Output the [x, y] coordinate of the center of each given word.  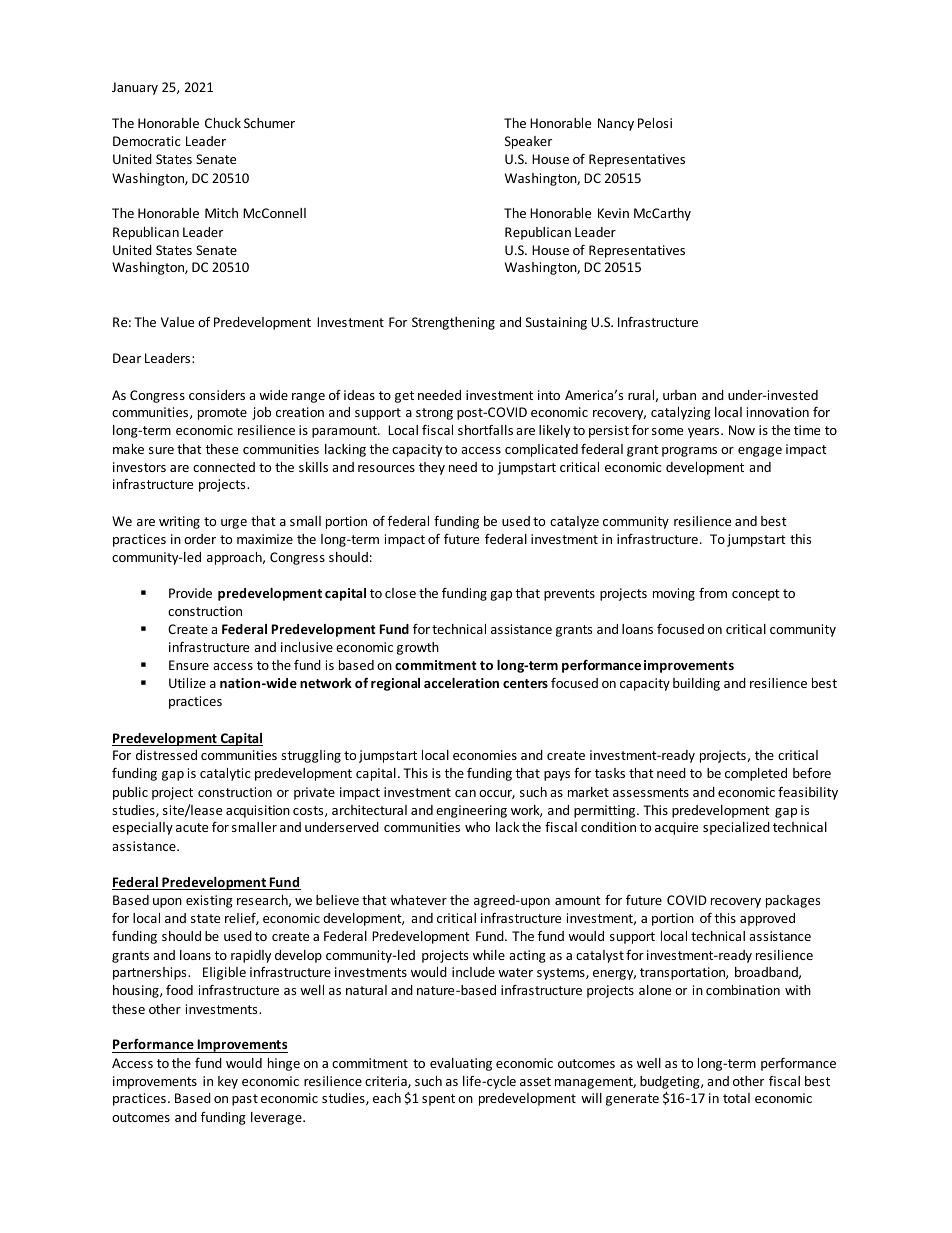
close [400, 593]
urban [679, 395]
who [477, 827]
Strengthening [453, 323]
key [228, 1082]
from [713, 593]
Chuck [223, 123]
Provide [190, 593]
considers [217, 395]
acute [192, 827]
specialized [736, 828]
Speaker [528, 142]
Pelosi [655, 123]
